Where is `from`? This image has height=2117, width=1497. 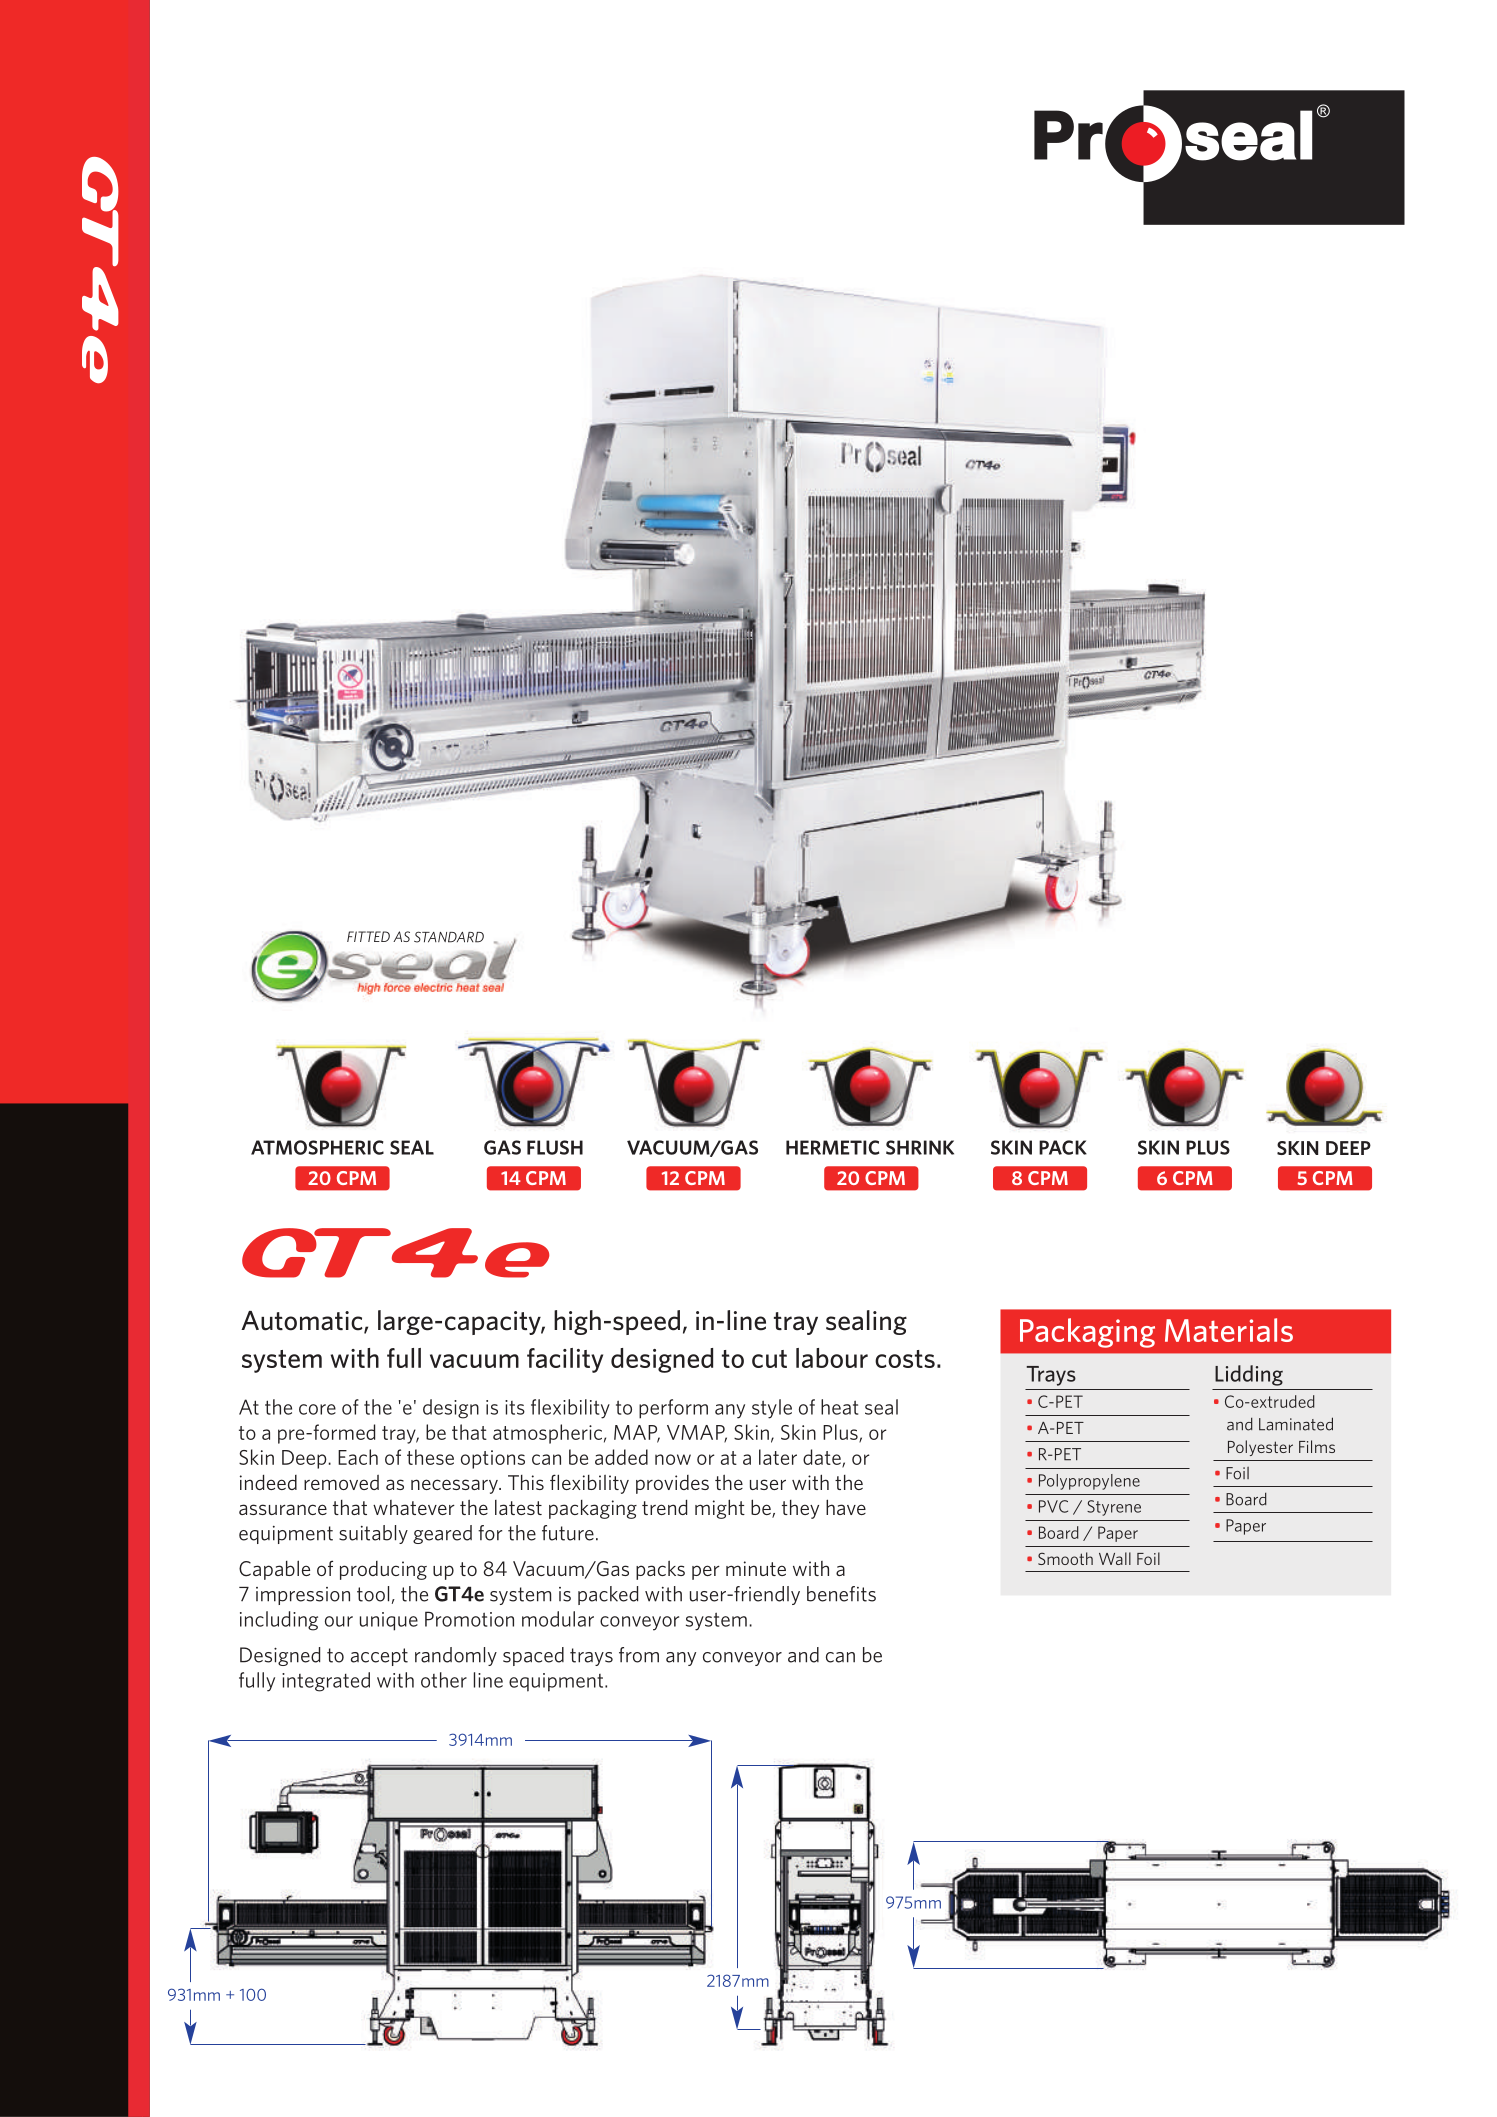 from is located at coordinates (639, 1655).
